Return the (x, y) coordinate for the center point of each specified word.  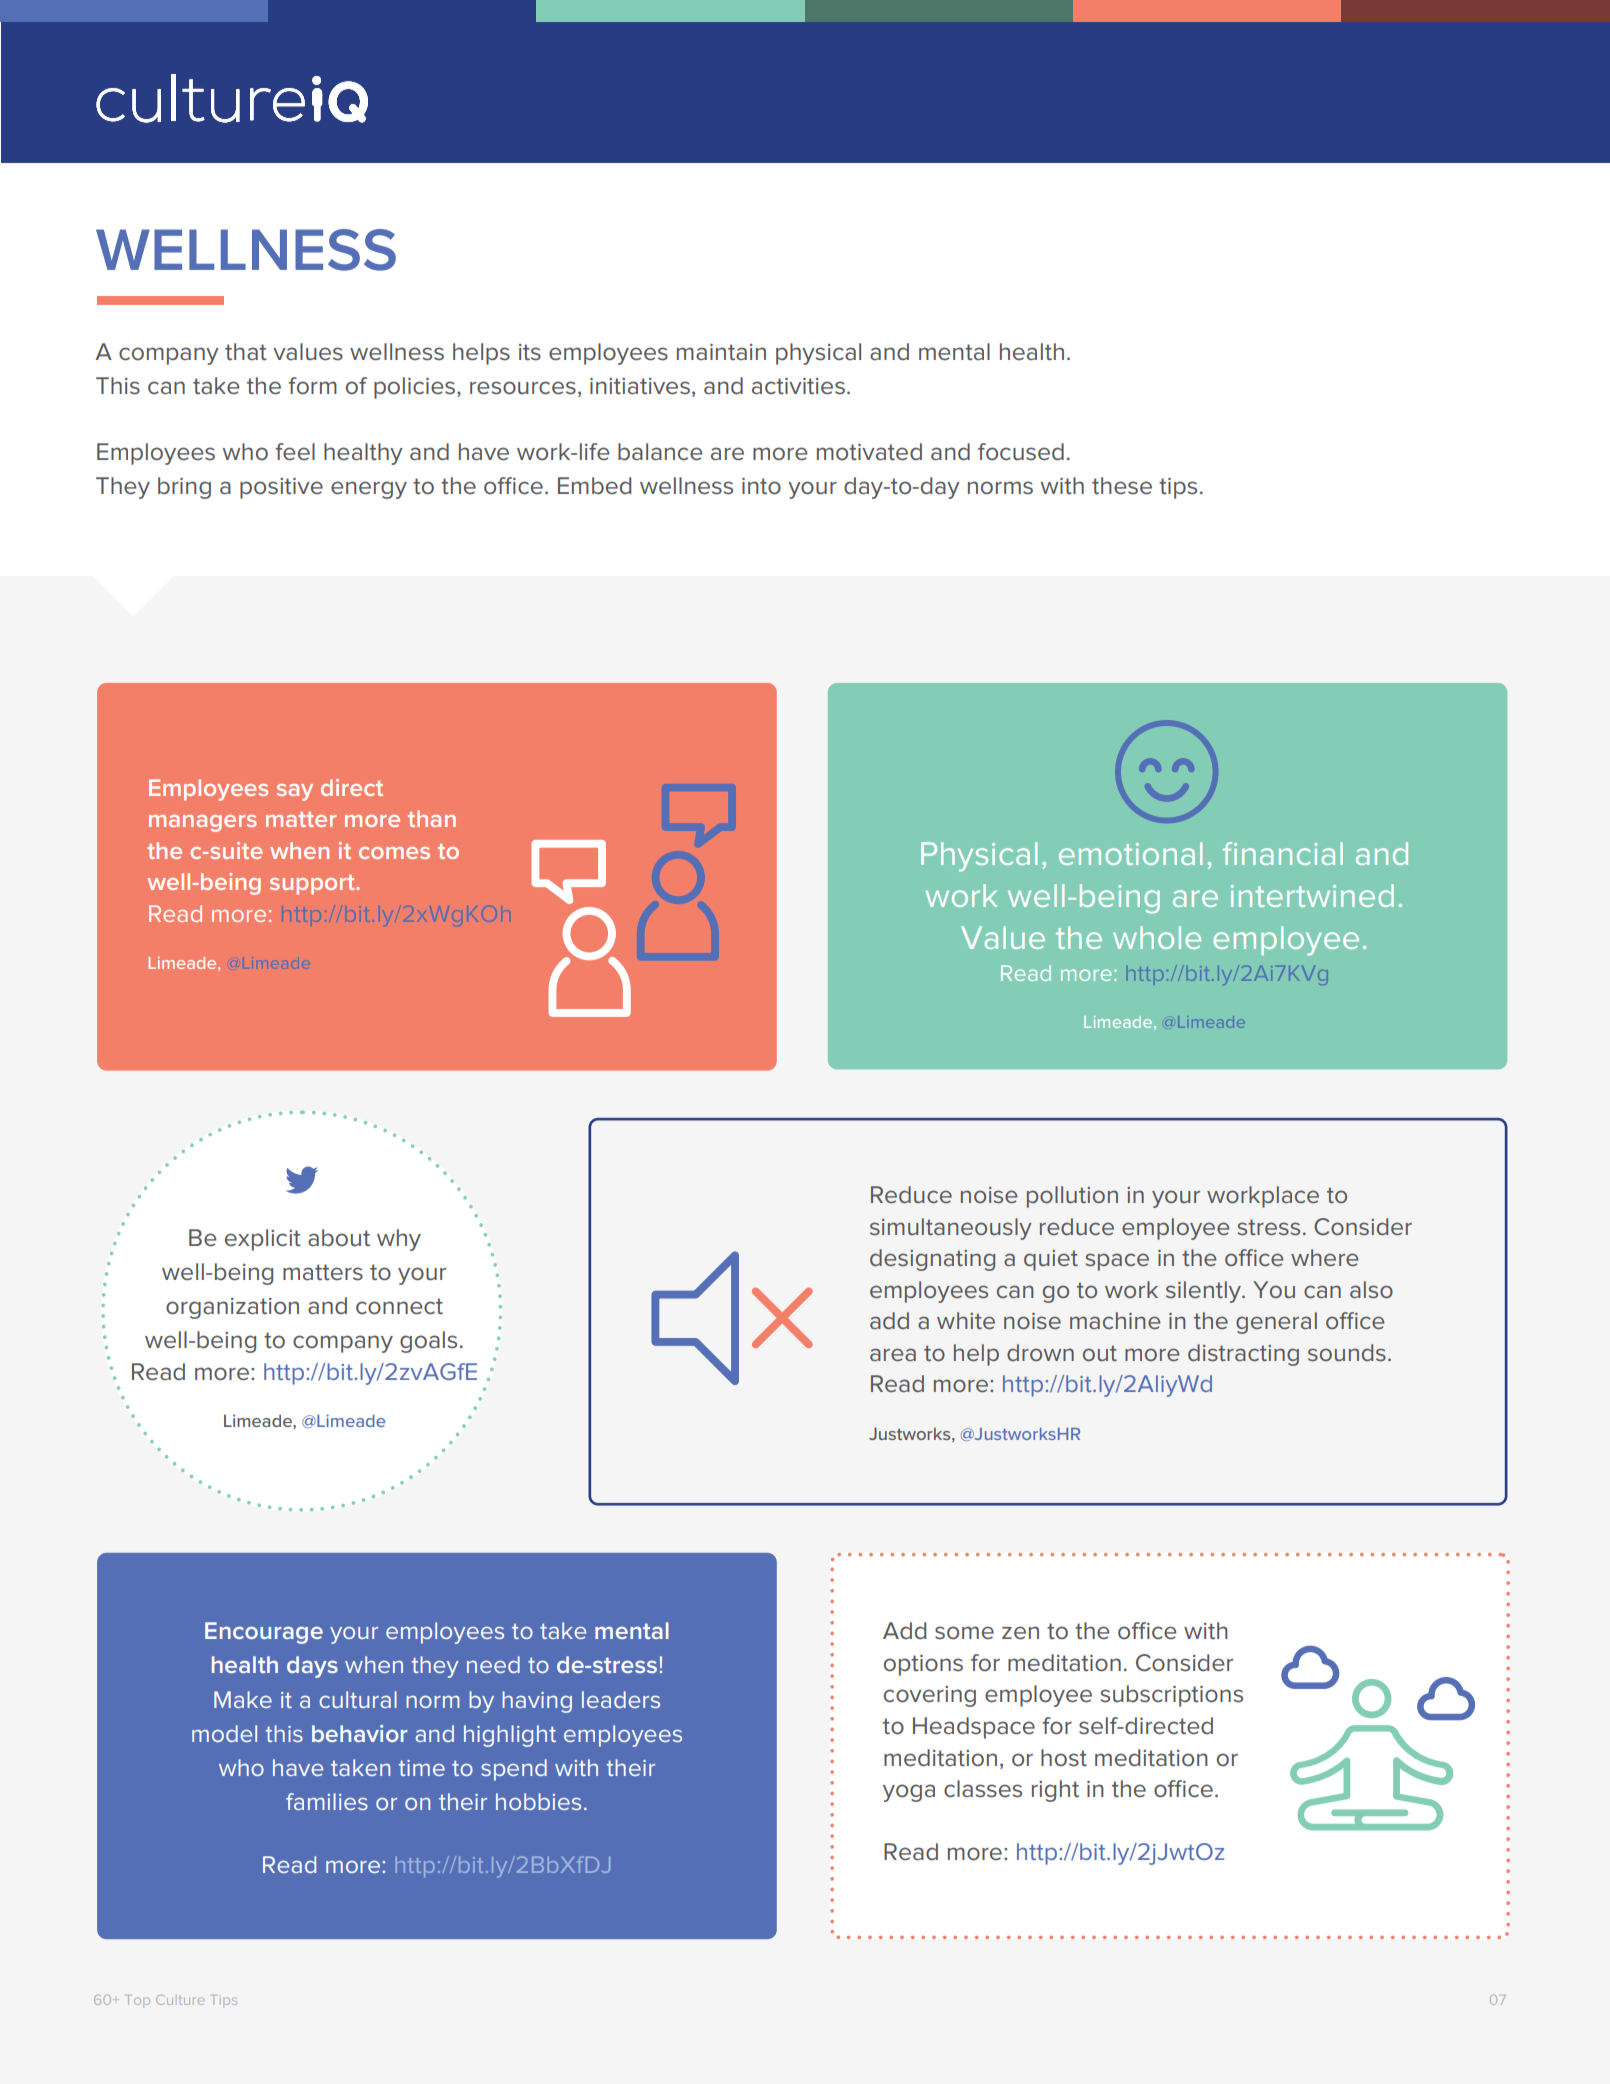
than (432, 818)
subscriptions (1171, 1696)
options (923, 1665)
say (295, 792)
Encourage (264, 1633)
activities (798, 386)
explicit (263, 1240)
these (1122, 486)
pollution (1072, 1197)
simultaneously (951, 1229)
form (312, 386)
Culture (180, 2000)
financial (1283, 853)
